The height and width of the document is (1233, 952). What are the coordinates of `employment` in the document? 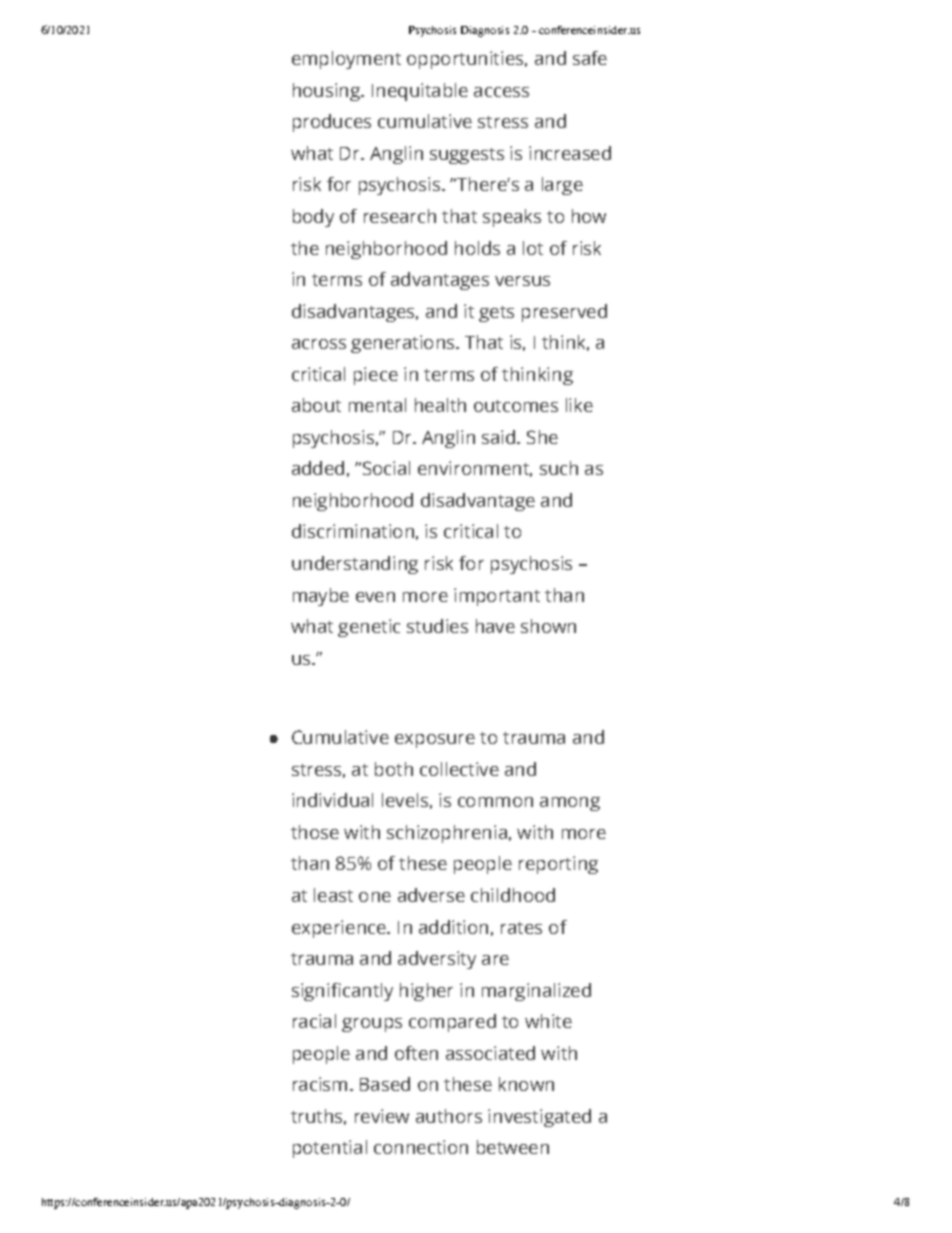 It's located at (346, 60).
